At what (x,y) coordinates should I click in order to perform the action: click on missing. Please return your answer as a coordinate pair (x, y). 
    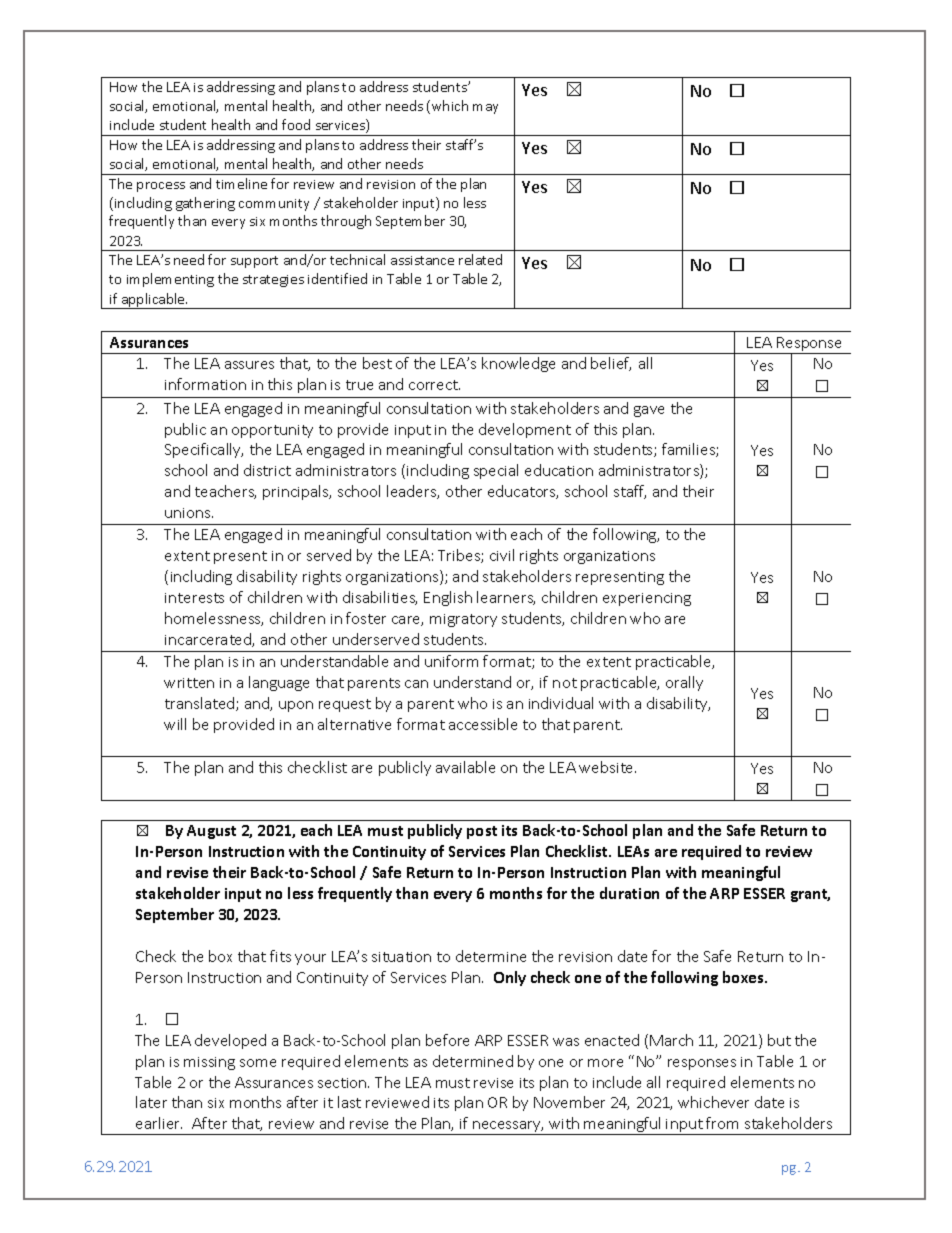
    Looking at the image, I should click on (209, 1063).
